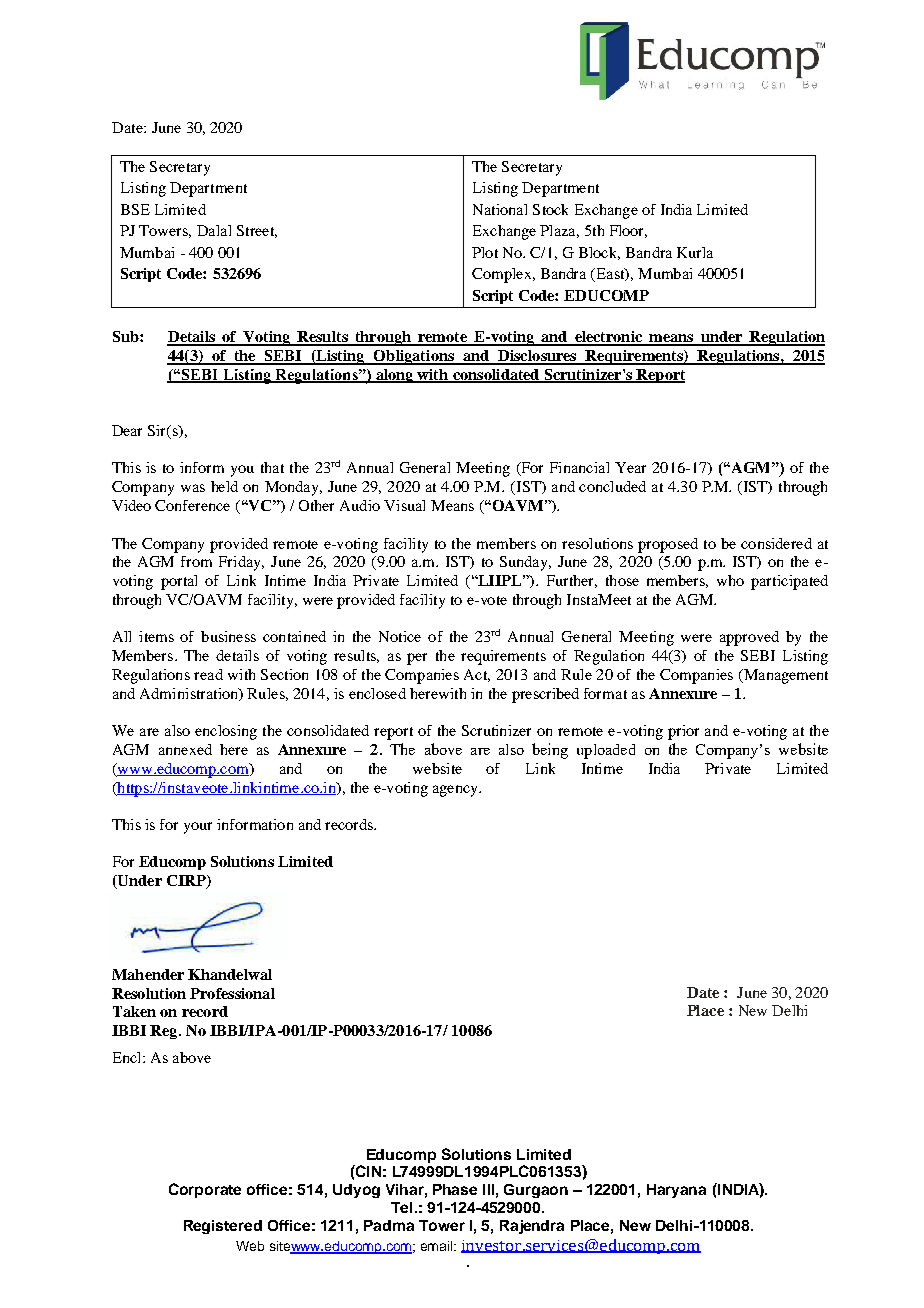  Describe the element at coordinates (196, 561) in the image. I see `from` at that location.
